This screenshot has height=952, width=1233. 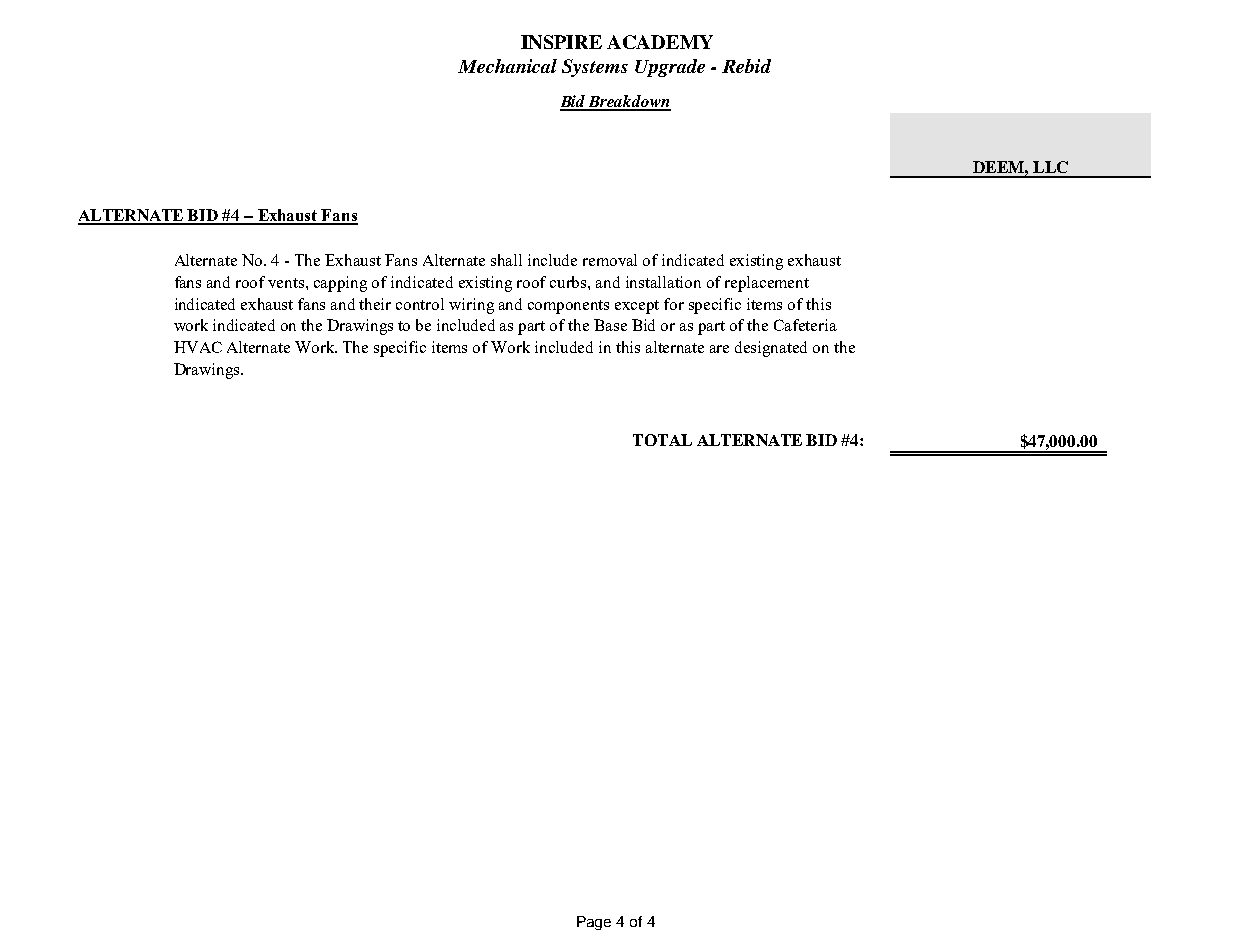 What do you see at coordinates (507, 66) in the screenshot?
I see `Mechanical` at bounding box center [507, 66].
